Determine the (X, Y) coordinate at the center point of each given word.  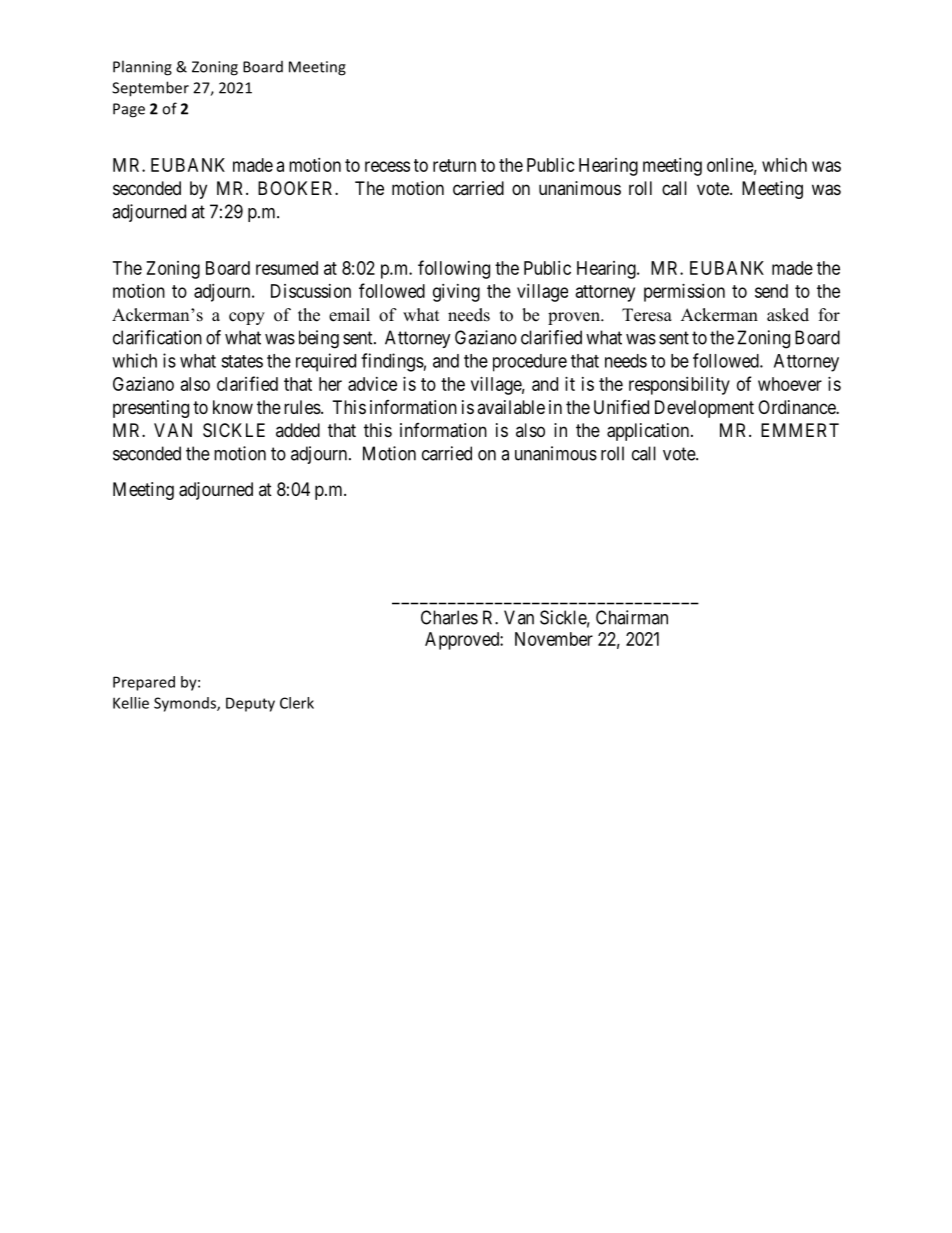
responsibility (679, 386)
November (554, 639)
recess (387, 166)
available (511, 407)
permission (684, 293)
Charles (449, 617)
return (454, 165)
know (233, 407)
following (454, 269)
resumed (287, 268)
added (298, 430)
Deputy (250, 704)
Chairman (632, 617)
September (150, 89)
